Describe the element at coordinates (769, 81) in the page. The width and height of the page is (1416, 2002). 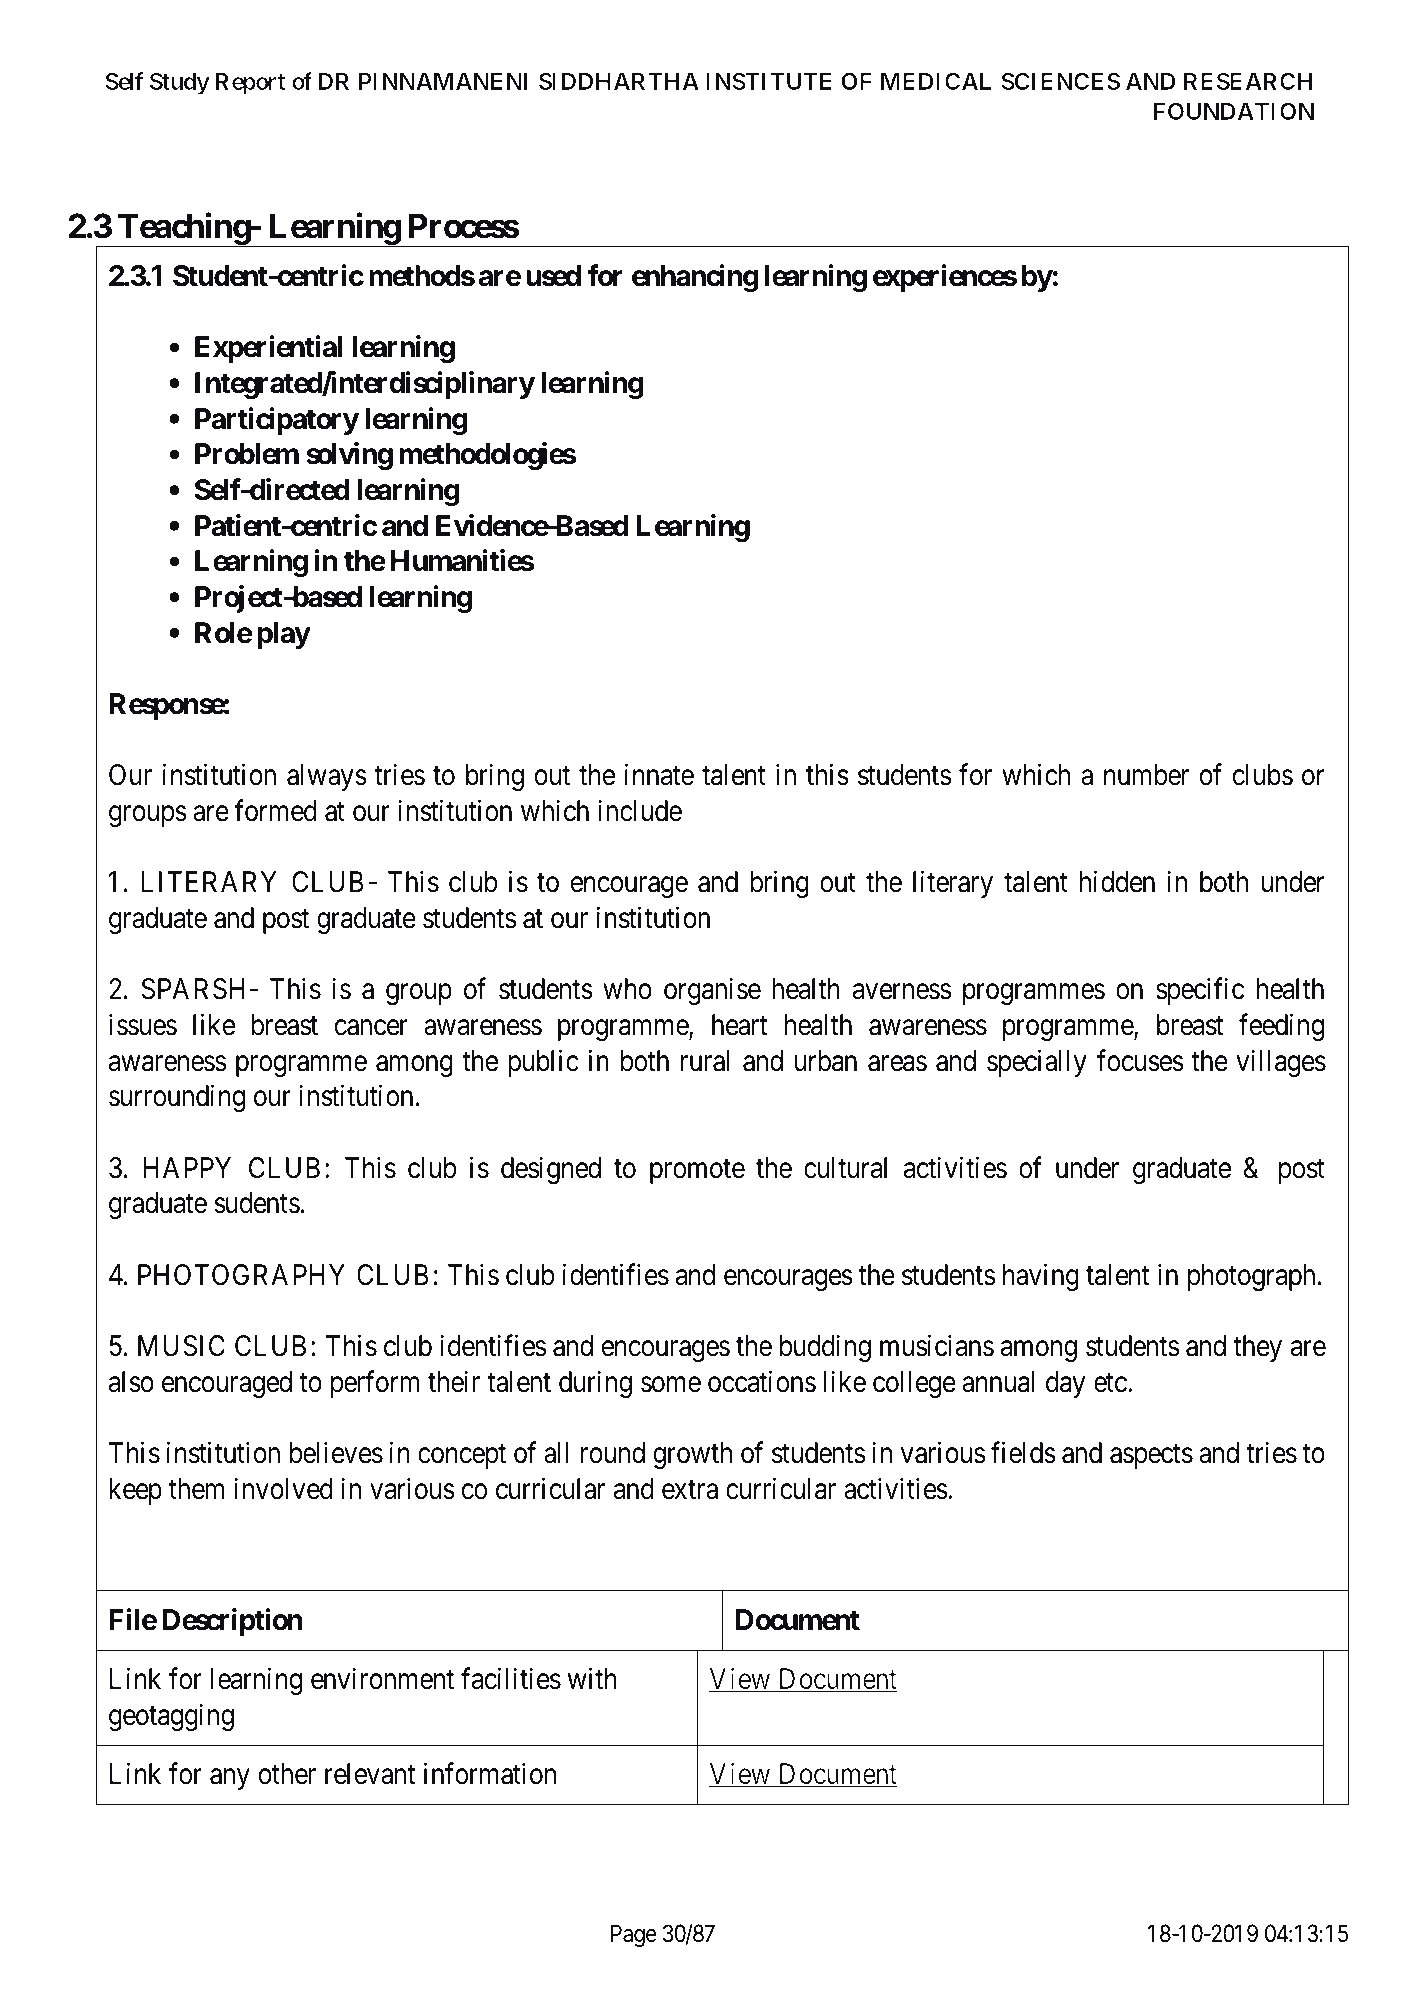
I see `INSTITUTE` at that location.
